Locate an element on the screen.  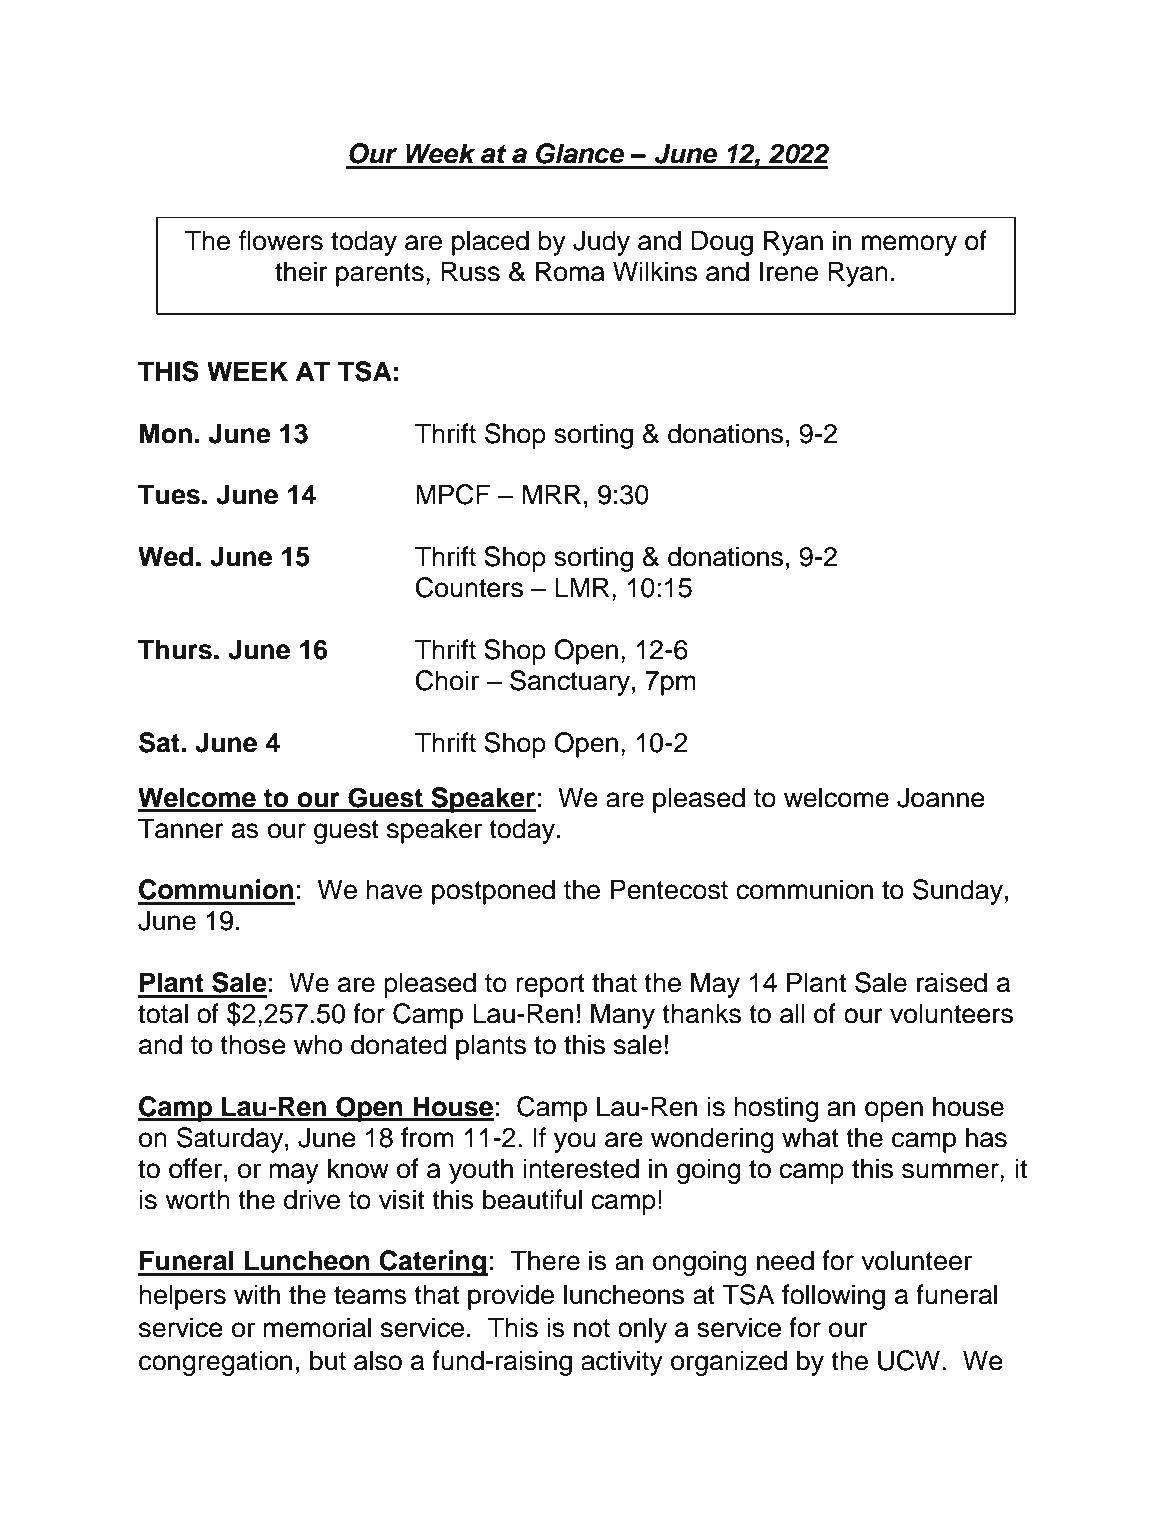
memory is located at coordinates (909, 245).
